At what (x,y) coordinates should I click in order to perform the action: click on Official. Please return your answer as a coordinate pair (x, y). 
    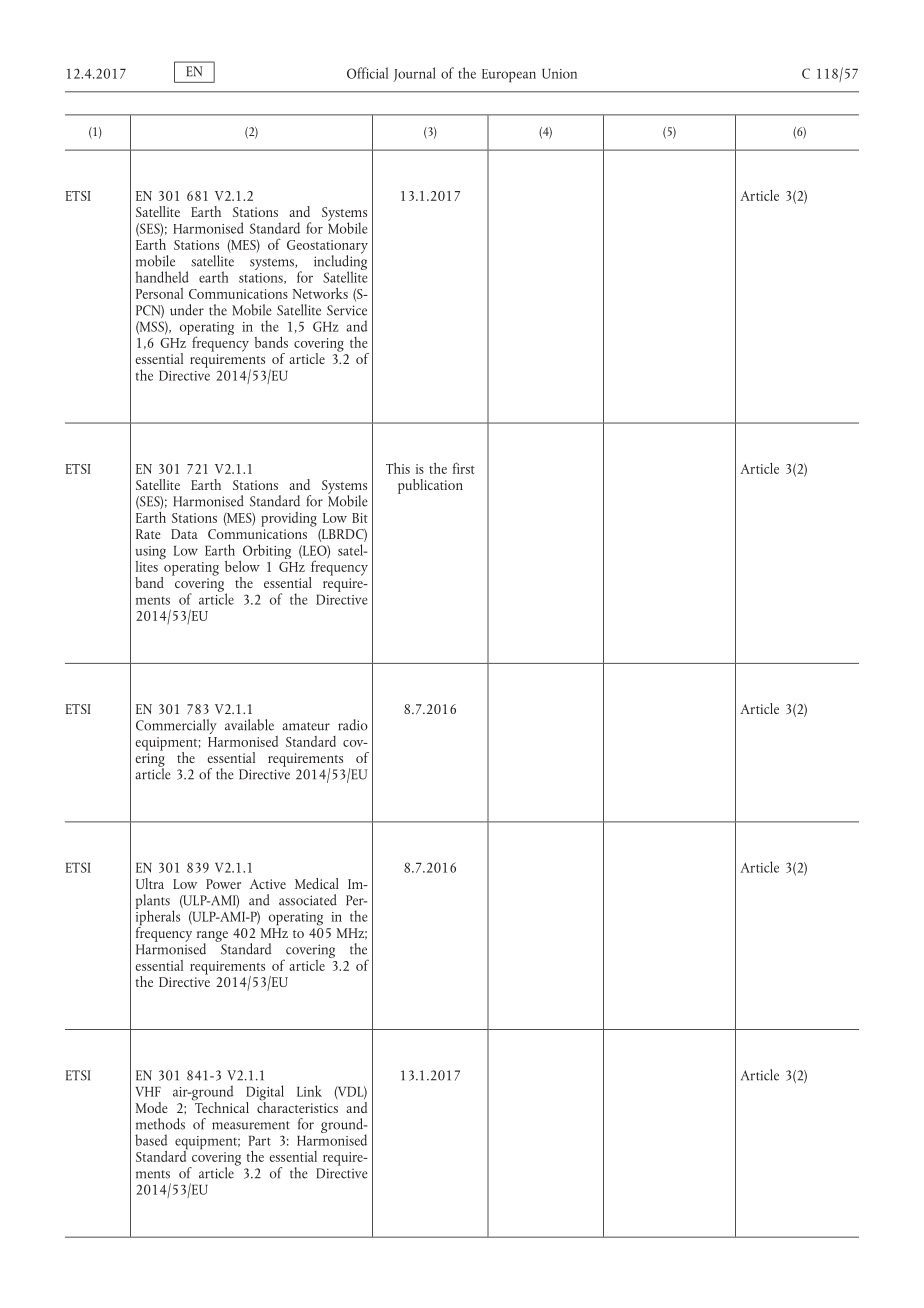
    Looking at the image, I should click on (367, 73).
